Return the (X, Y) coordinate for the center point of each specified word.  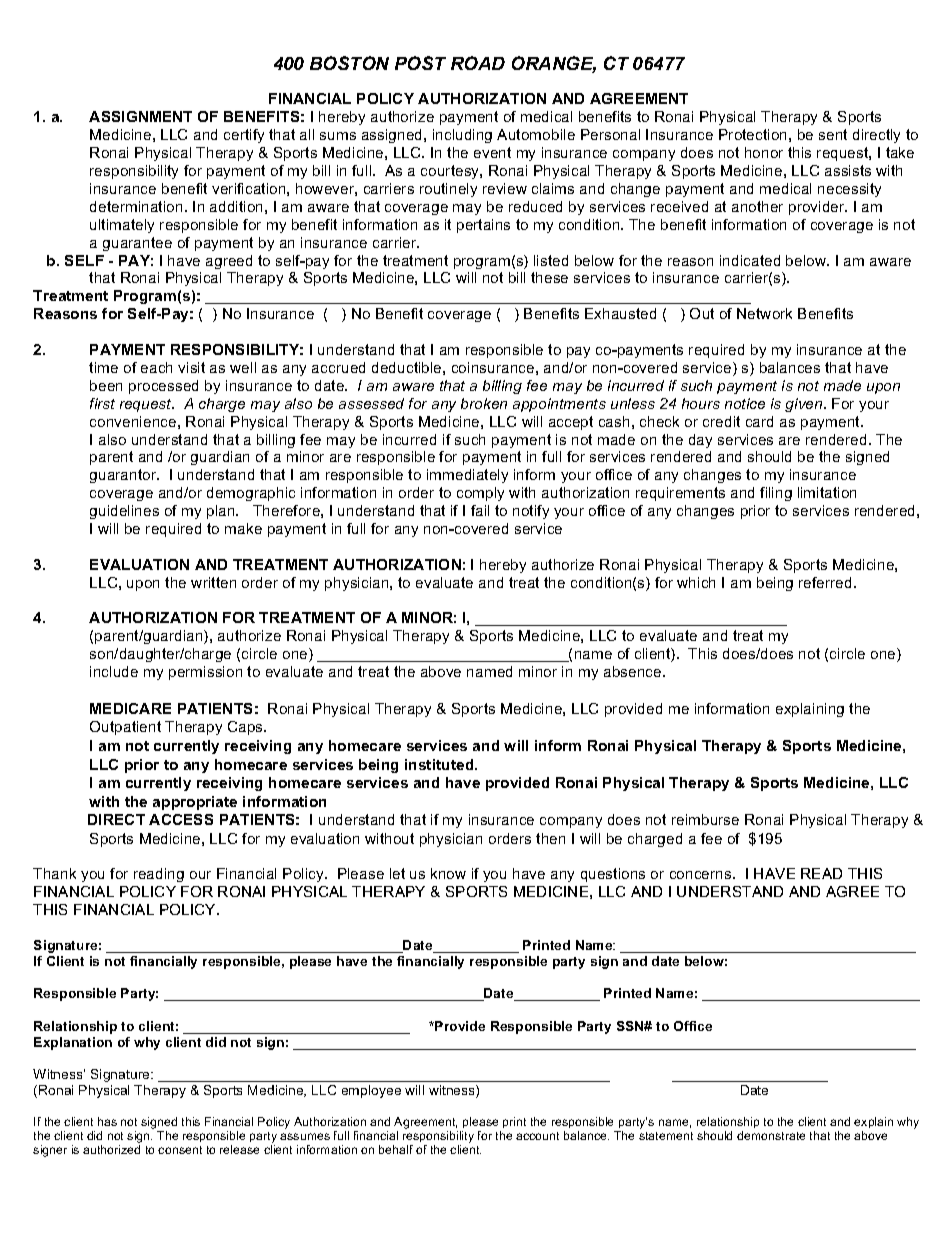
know (448, 873)
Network (764, 313)
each (156, 367)
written (213, 582)
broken (484, 403)
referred (825, 582)
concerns (702, 875)
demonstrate (771, 1135)
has (107, 1121)
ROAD (478, 63)
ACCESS (181, 819)
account (537, 1136)
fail (480, 510)
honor (764, 152)
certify (244, 136)
